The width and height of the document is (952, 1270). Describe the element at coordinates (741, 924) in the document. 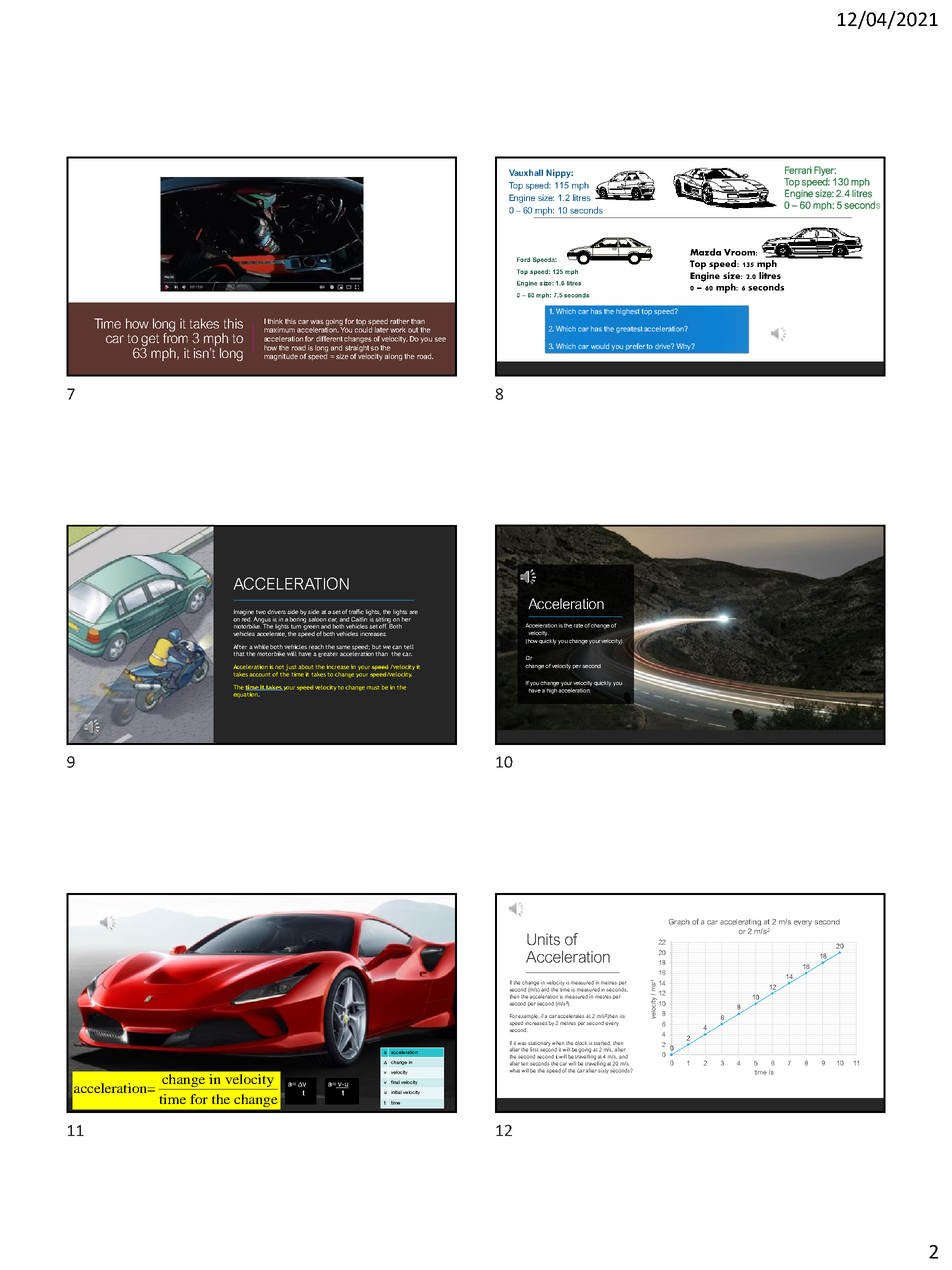

I see `accelerating` at that location.
